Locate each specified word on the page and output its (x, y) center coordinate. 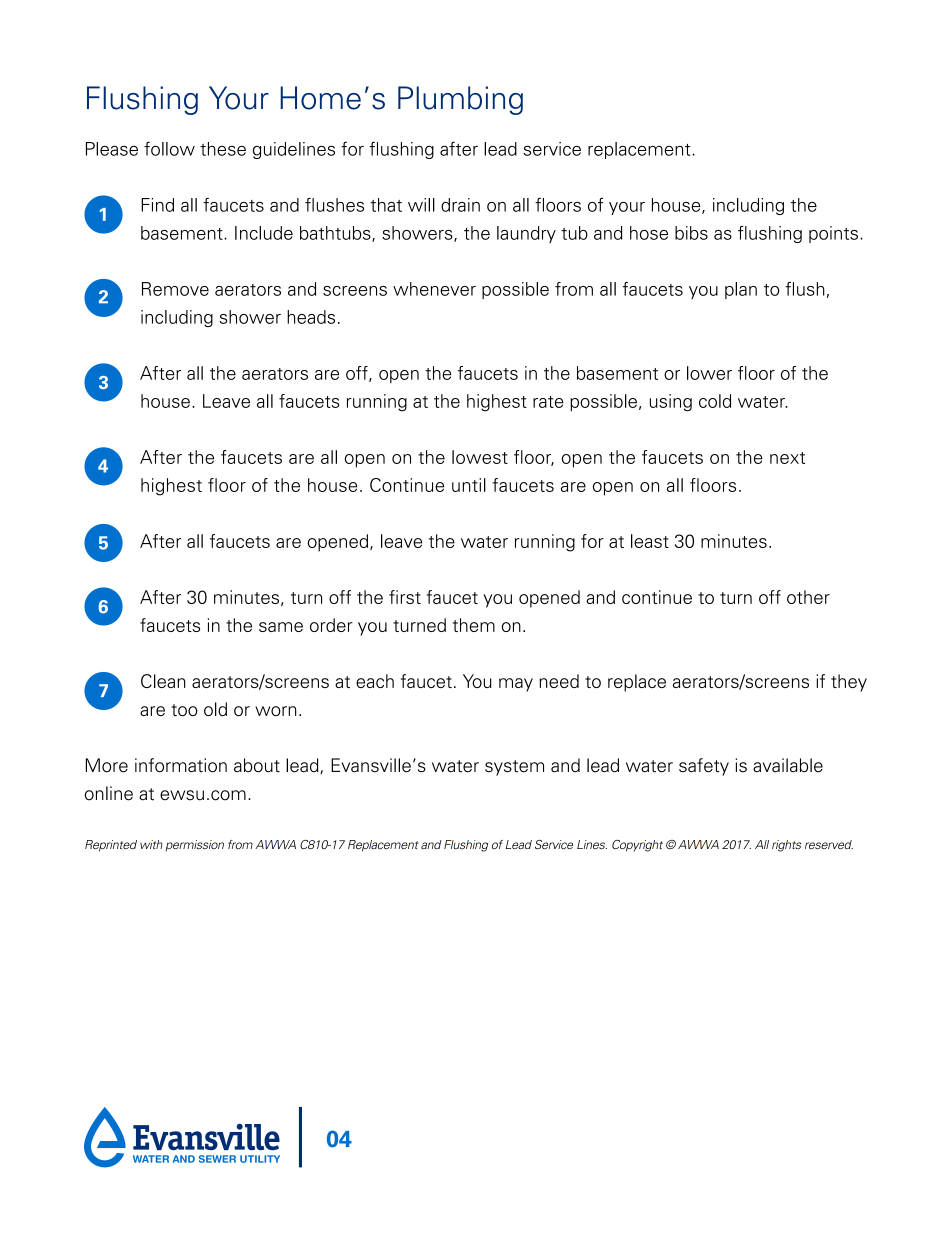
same (281, 627)
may (516, 685)
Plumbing (460, 100)
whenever (434, 289)
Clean (163, 681)
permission (194, 845)
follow (169, 148)
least (650, 541)
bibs (691, 233)
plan (741, 290)
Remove (175, 289)
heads (311, 317)
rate (548, 402)
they (849, 683)
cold (715, 401)
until (469, 485)
